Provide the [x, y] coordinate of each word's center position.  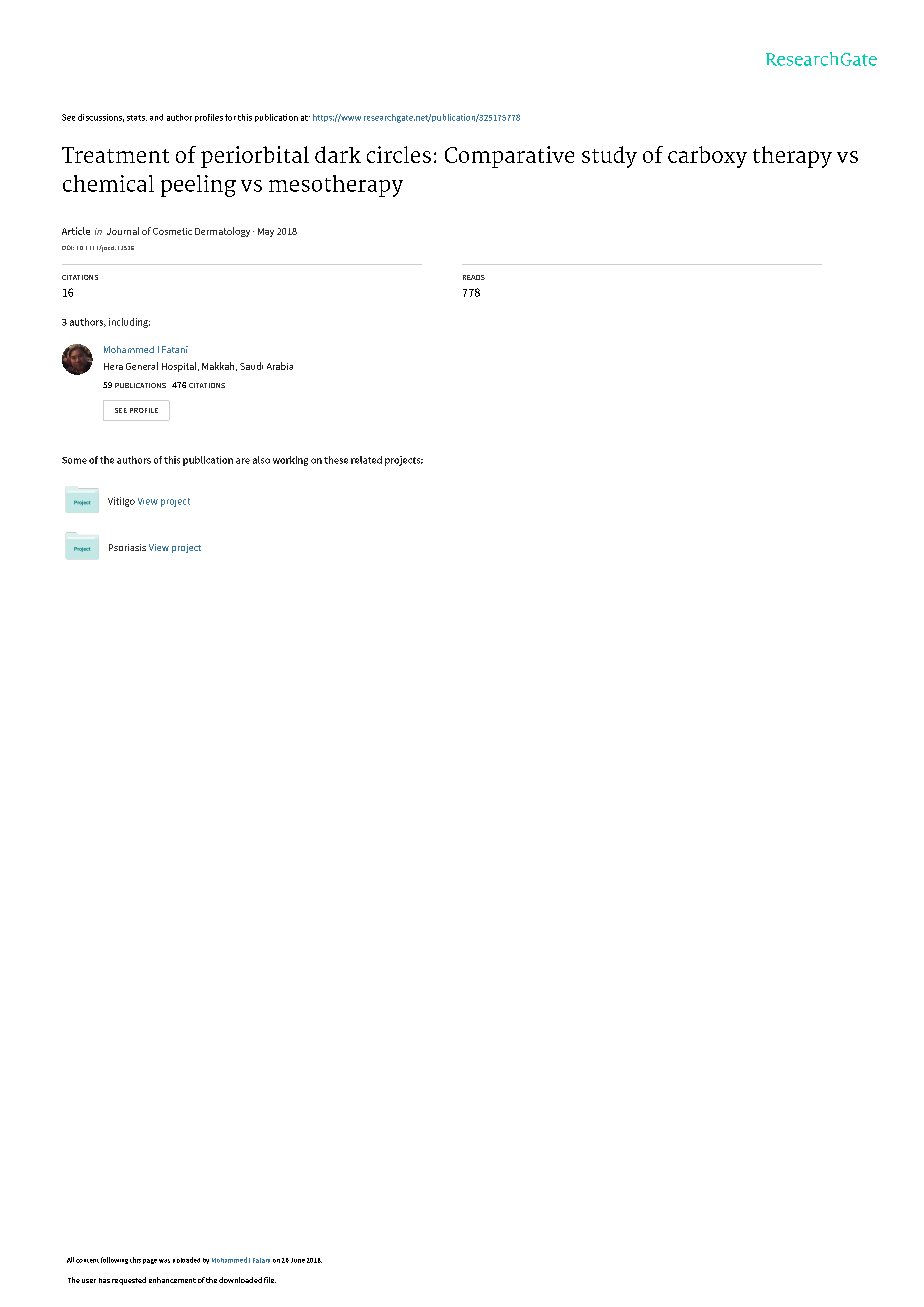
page [150, 1261]
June [298, 1260]
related [366, 460]
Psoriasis [127, 547]
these [336, 460]
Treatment [115, 155]
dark [338, 154]
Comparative [509, 157]
